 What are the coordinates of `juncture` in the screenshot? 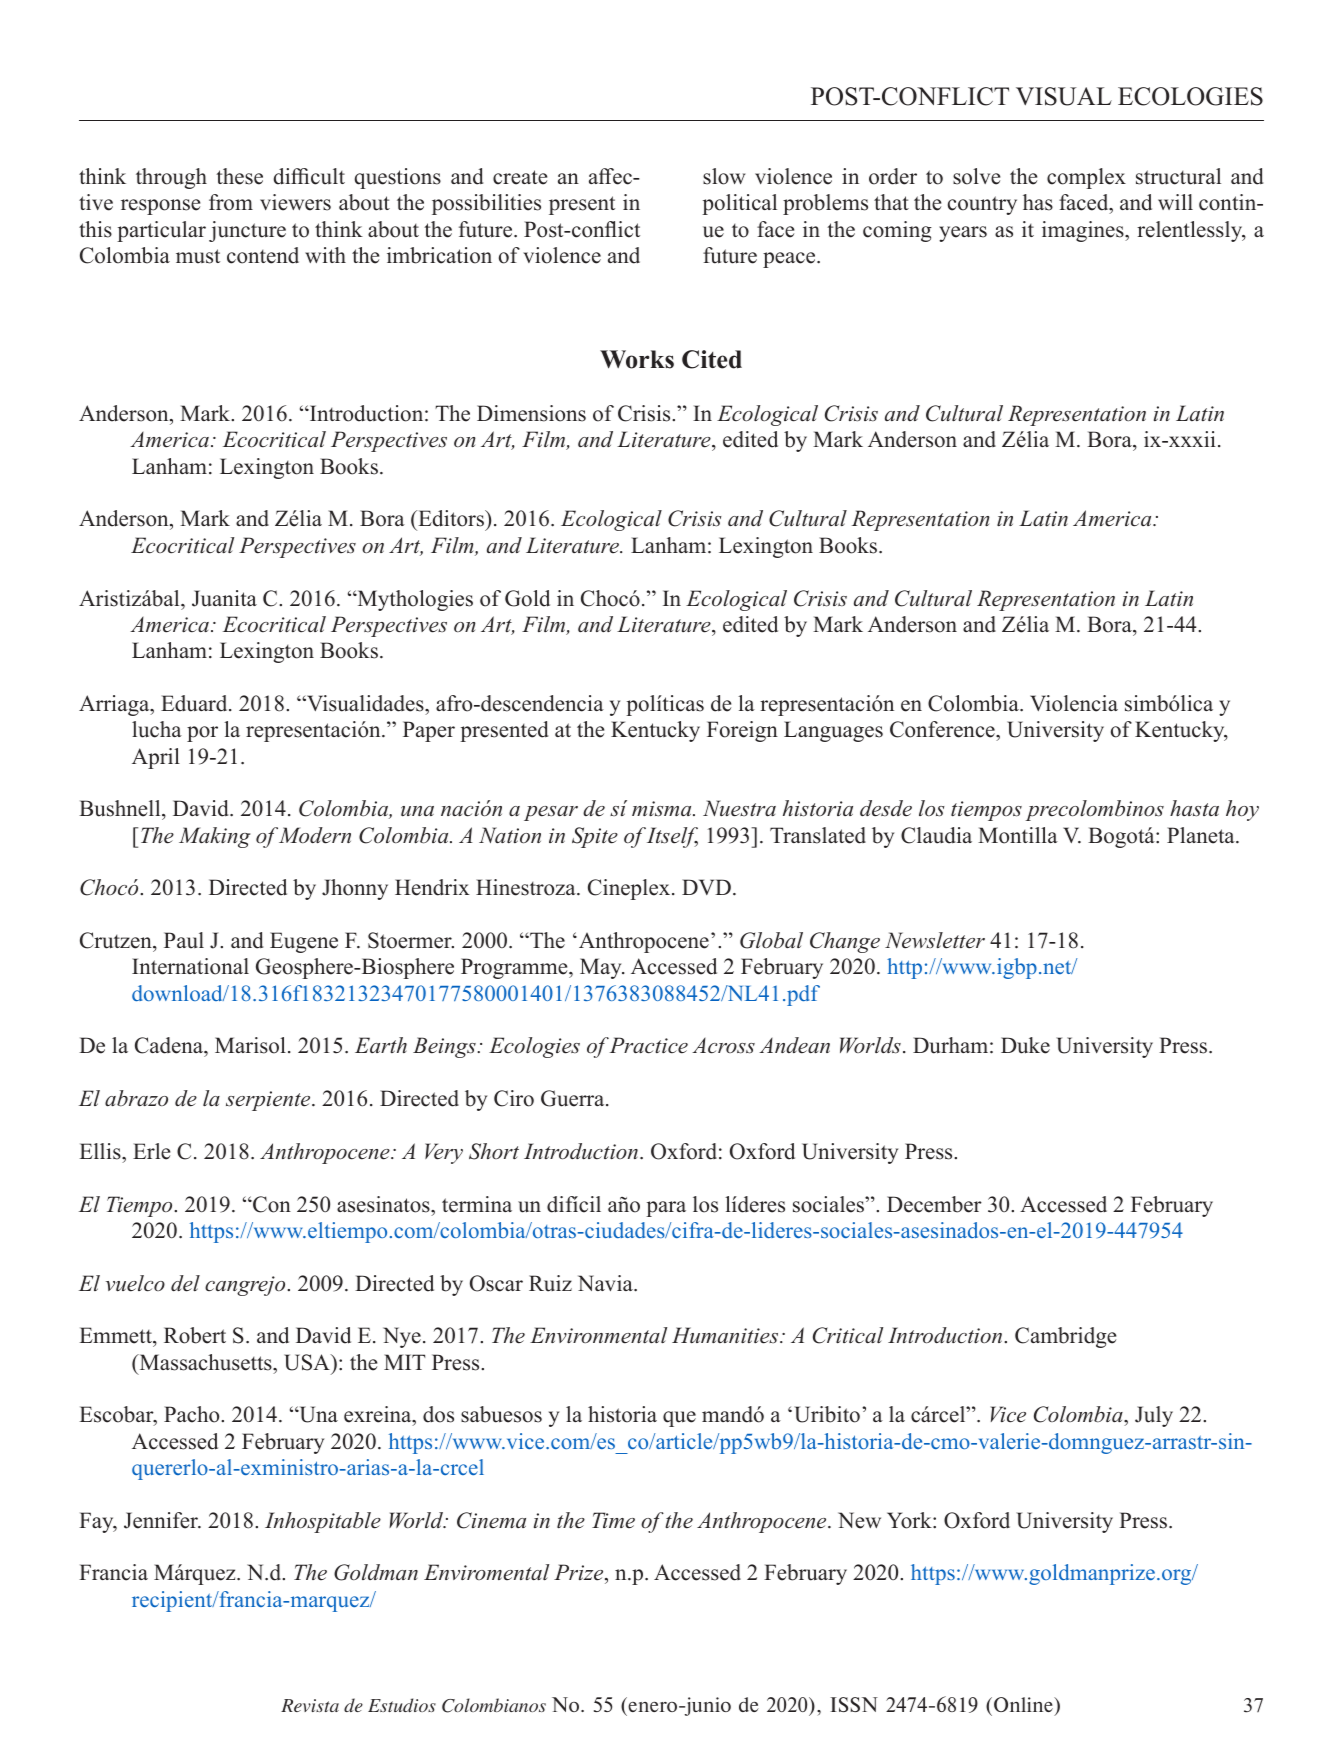 It's located at (247, 231).
